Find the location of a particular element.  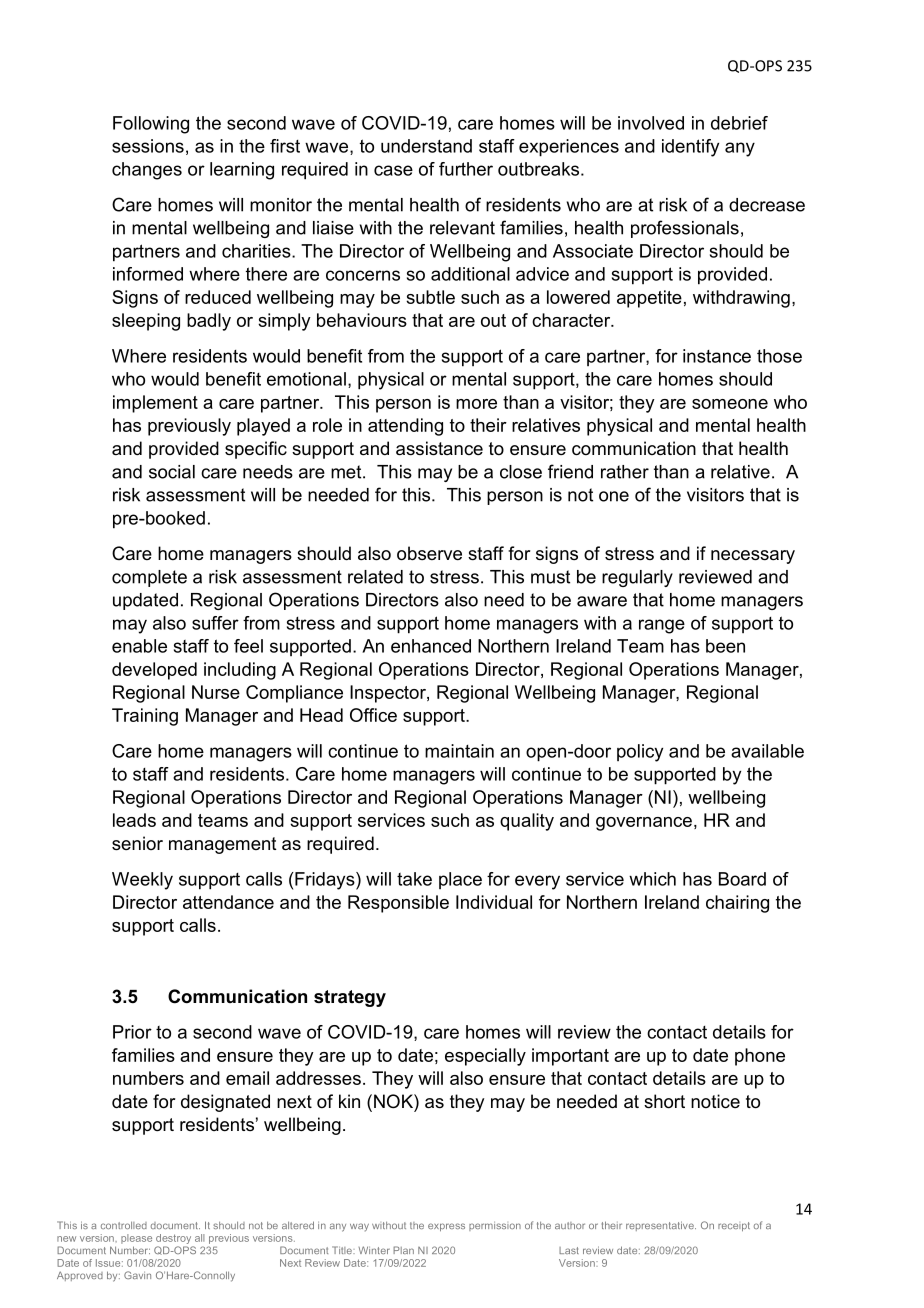

complete is located at coordinates (149, 578).
